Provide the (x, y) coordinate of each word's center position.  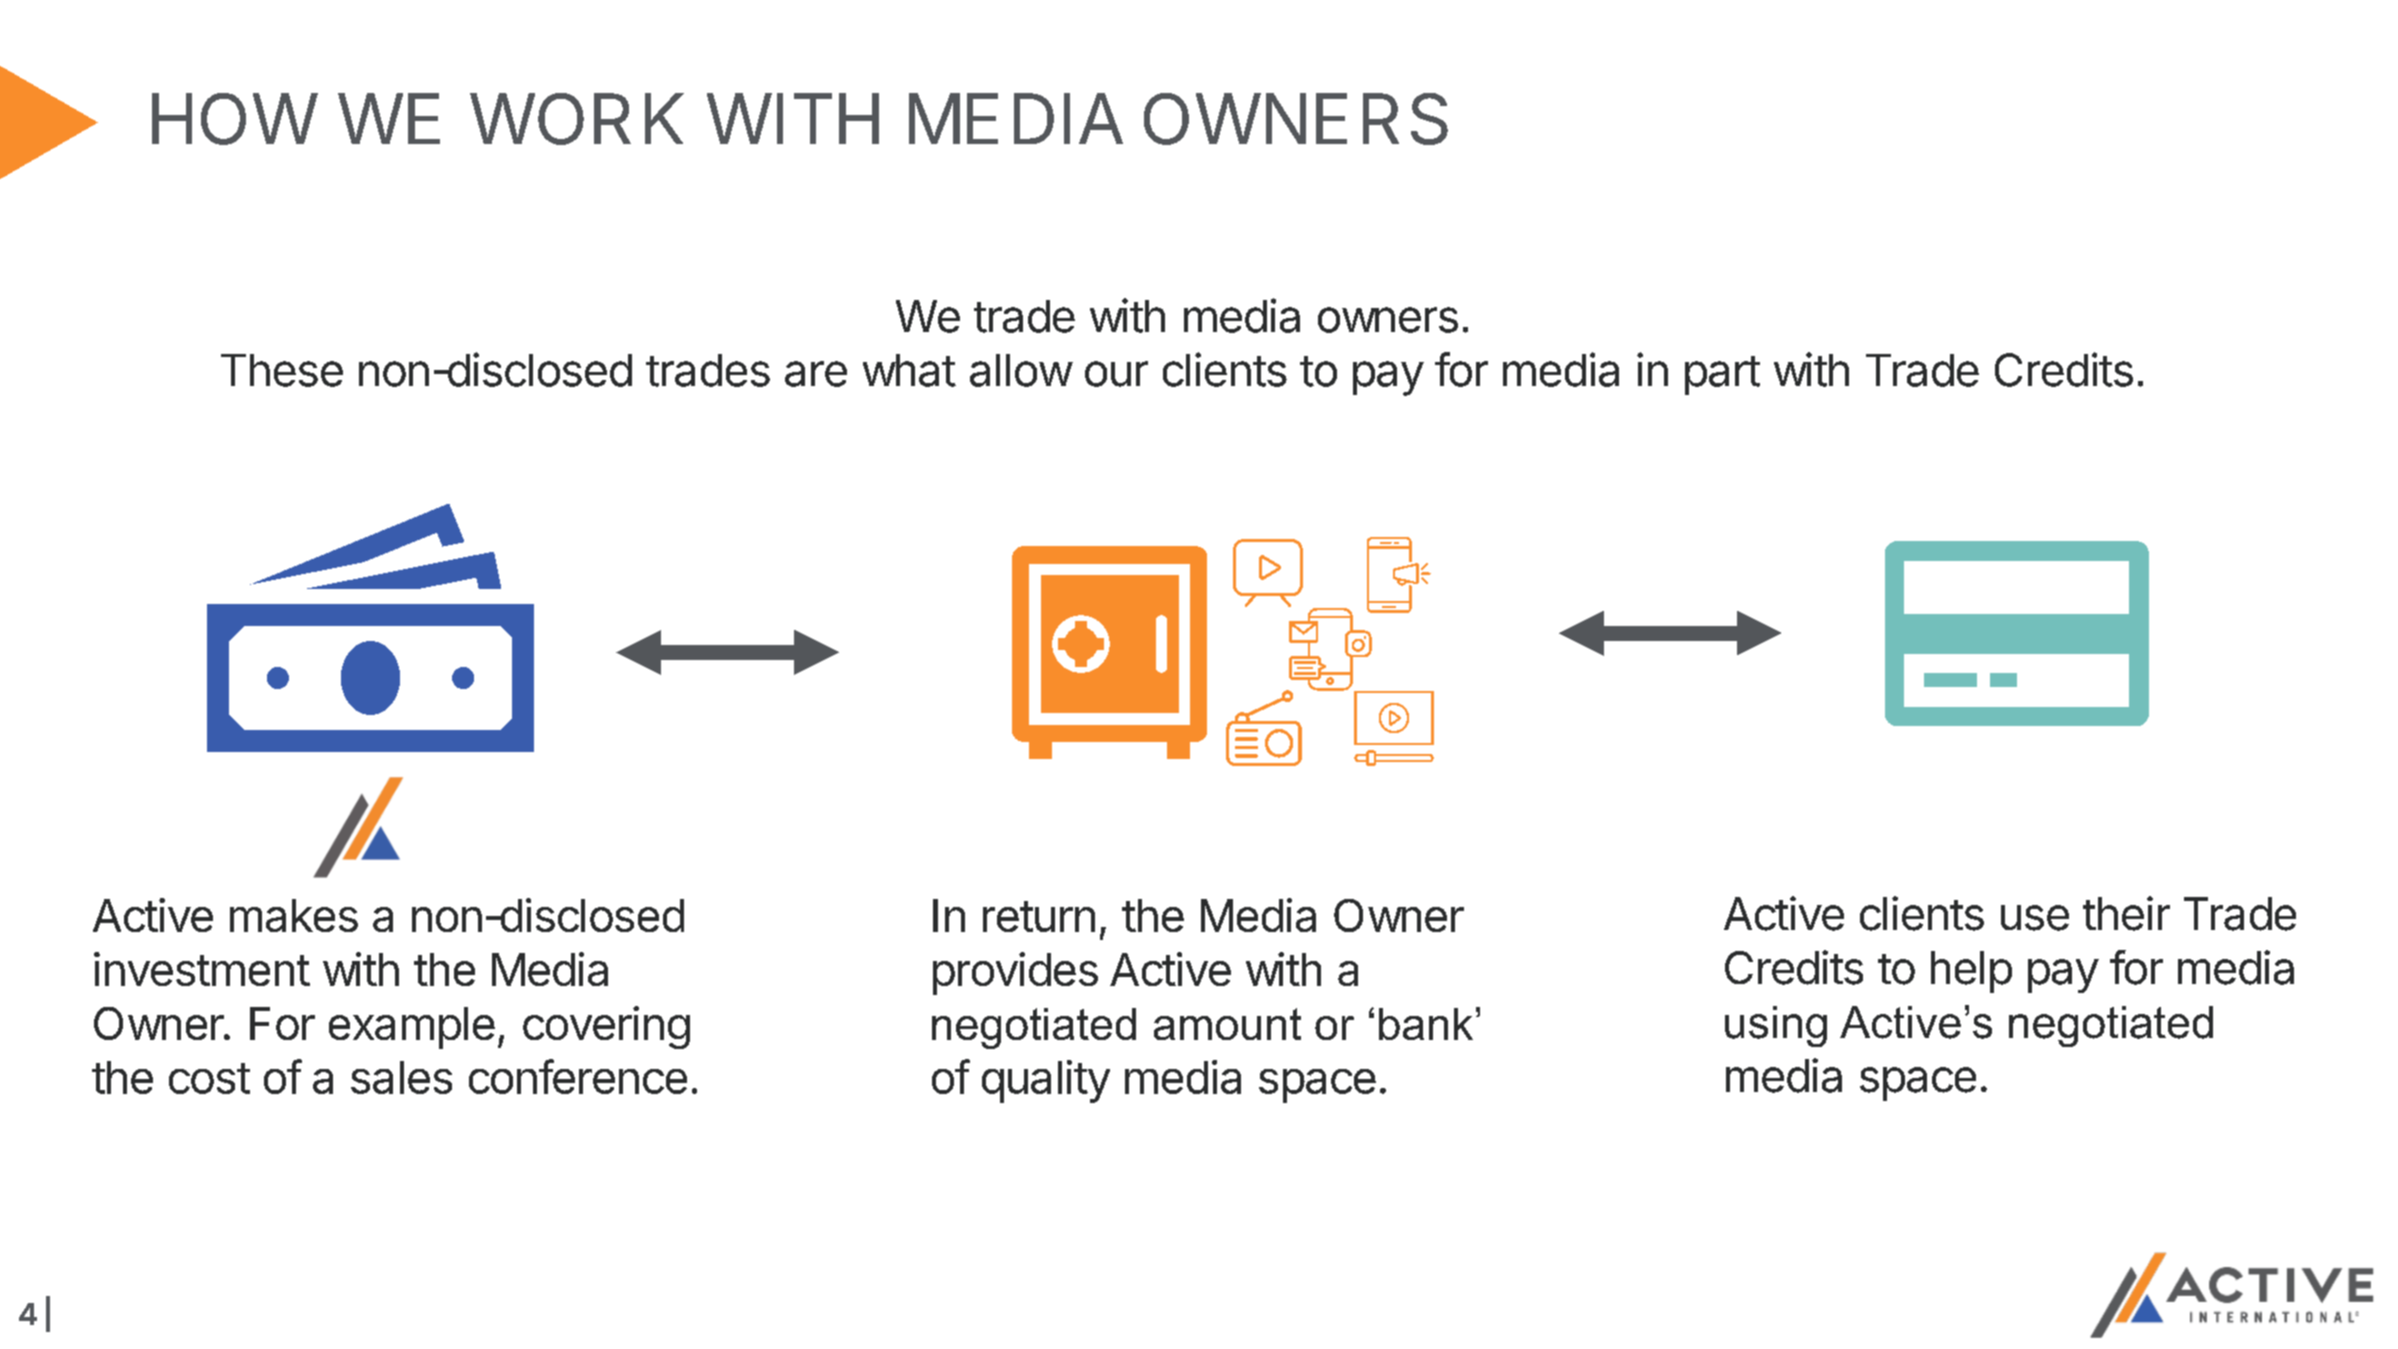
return (1039, 916)
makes (294, 915)
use (2035, 918)
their (2126, 913)
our (1116, 374)
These (282, 370)
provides (1015, 973)
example (412, 1028)
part (1722, 375)
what (909, 370)
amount (1227, 1024)
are (816, 374)
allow (1021, 370)
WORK (577, 119)
